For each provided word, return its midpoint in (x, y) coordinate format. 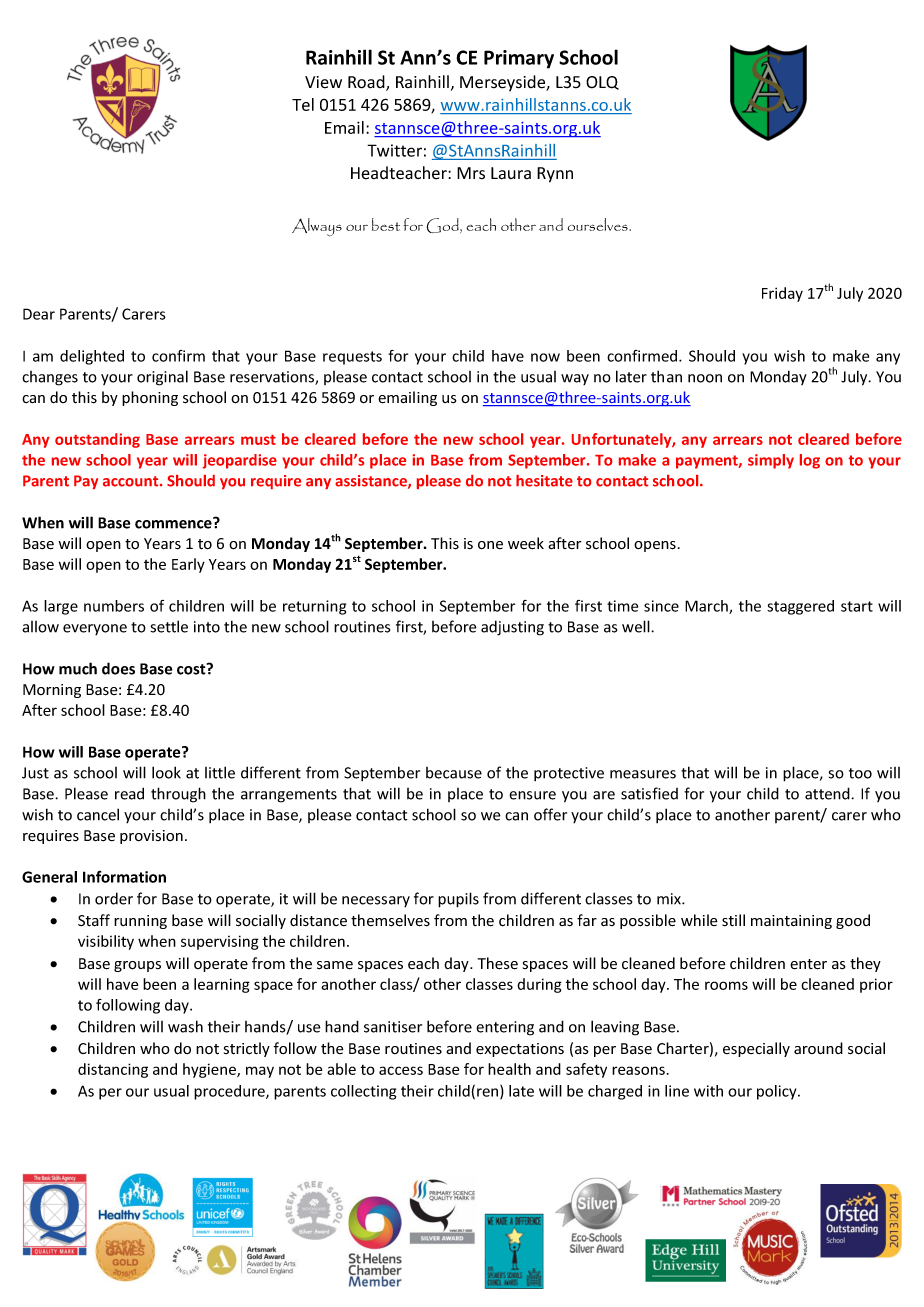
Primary (519, 59)
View (323, 82)
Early (188, 565)
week (526, 543)
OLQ (602, 83)
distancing (113, 1070)
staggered (800, 607)
